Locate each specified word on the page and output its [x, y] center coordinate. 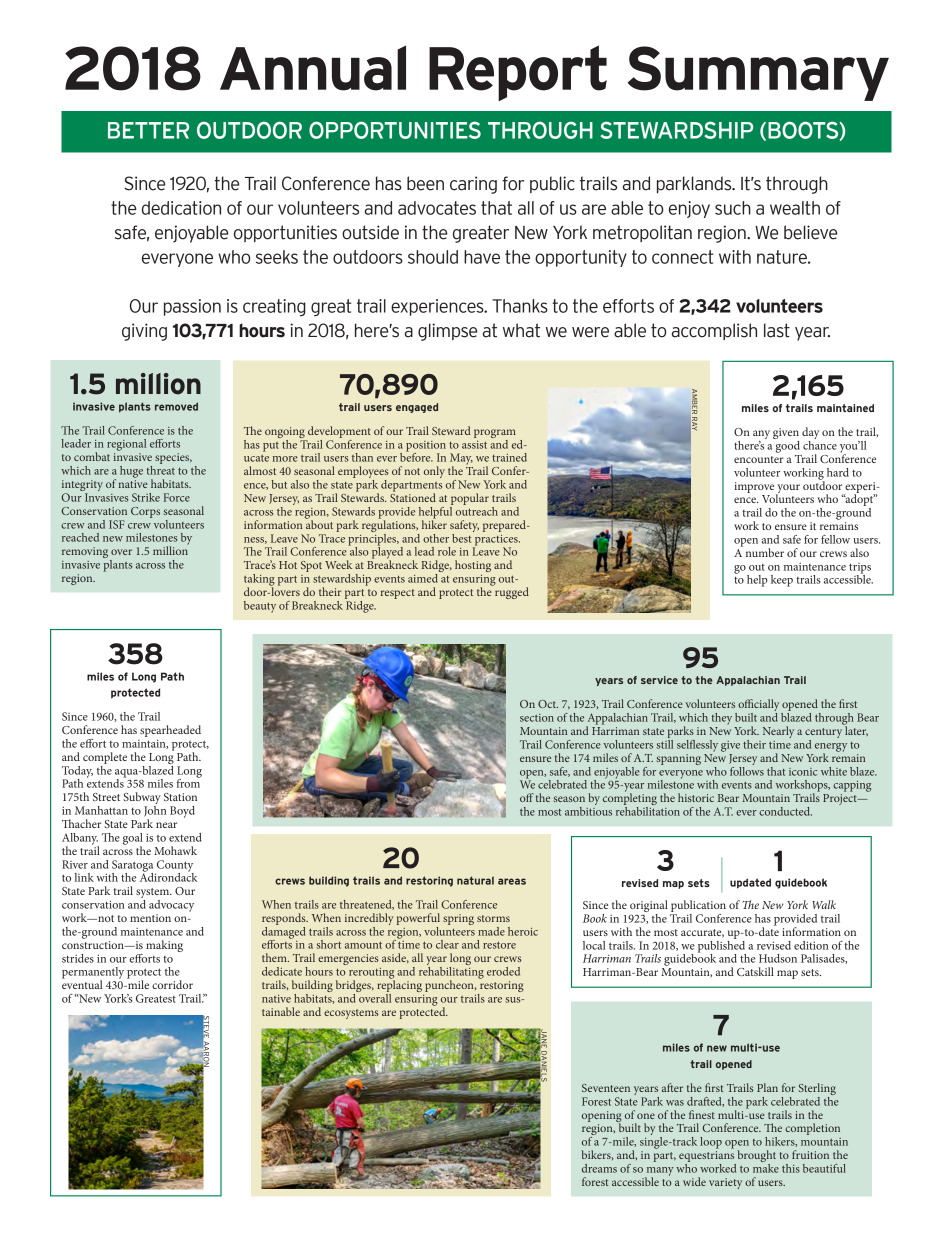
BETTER [148, 130]
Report [518, 73]
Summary [758, 73]
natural [475, 880]
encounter [759, 459]
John [155, 810]
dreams [599, 1168]
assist [474, 445]
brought [755, 1157]
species [173, 458]
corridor [172, 984]
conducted [785, 811]
